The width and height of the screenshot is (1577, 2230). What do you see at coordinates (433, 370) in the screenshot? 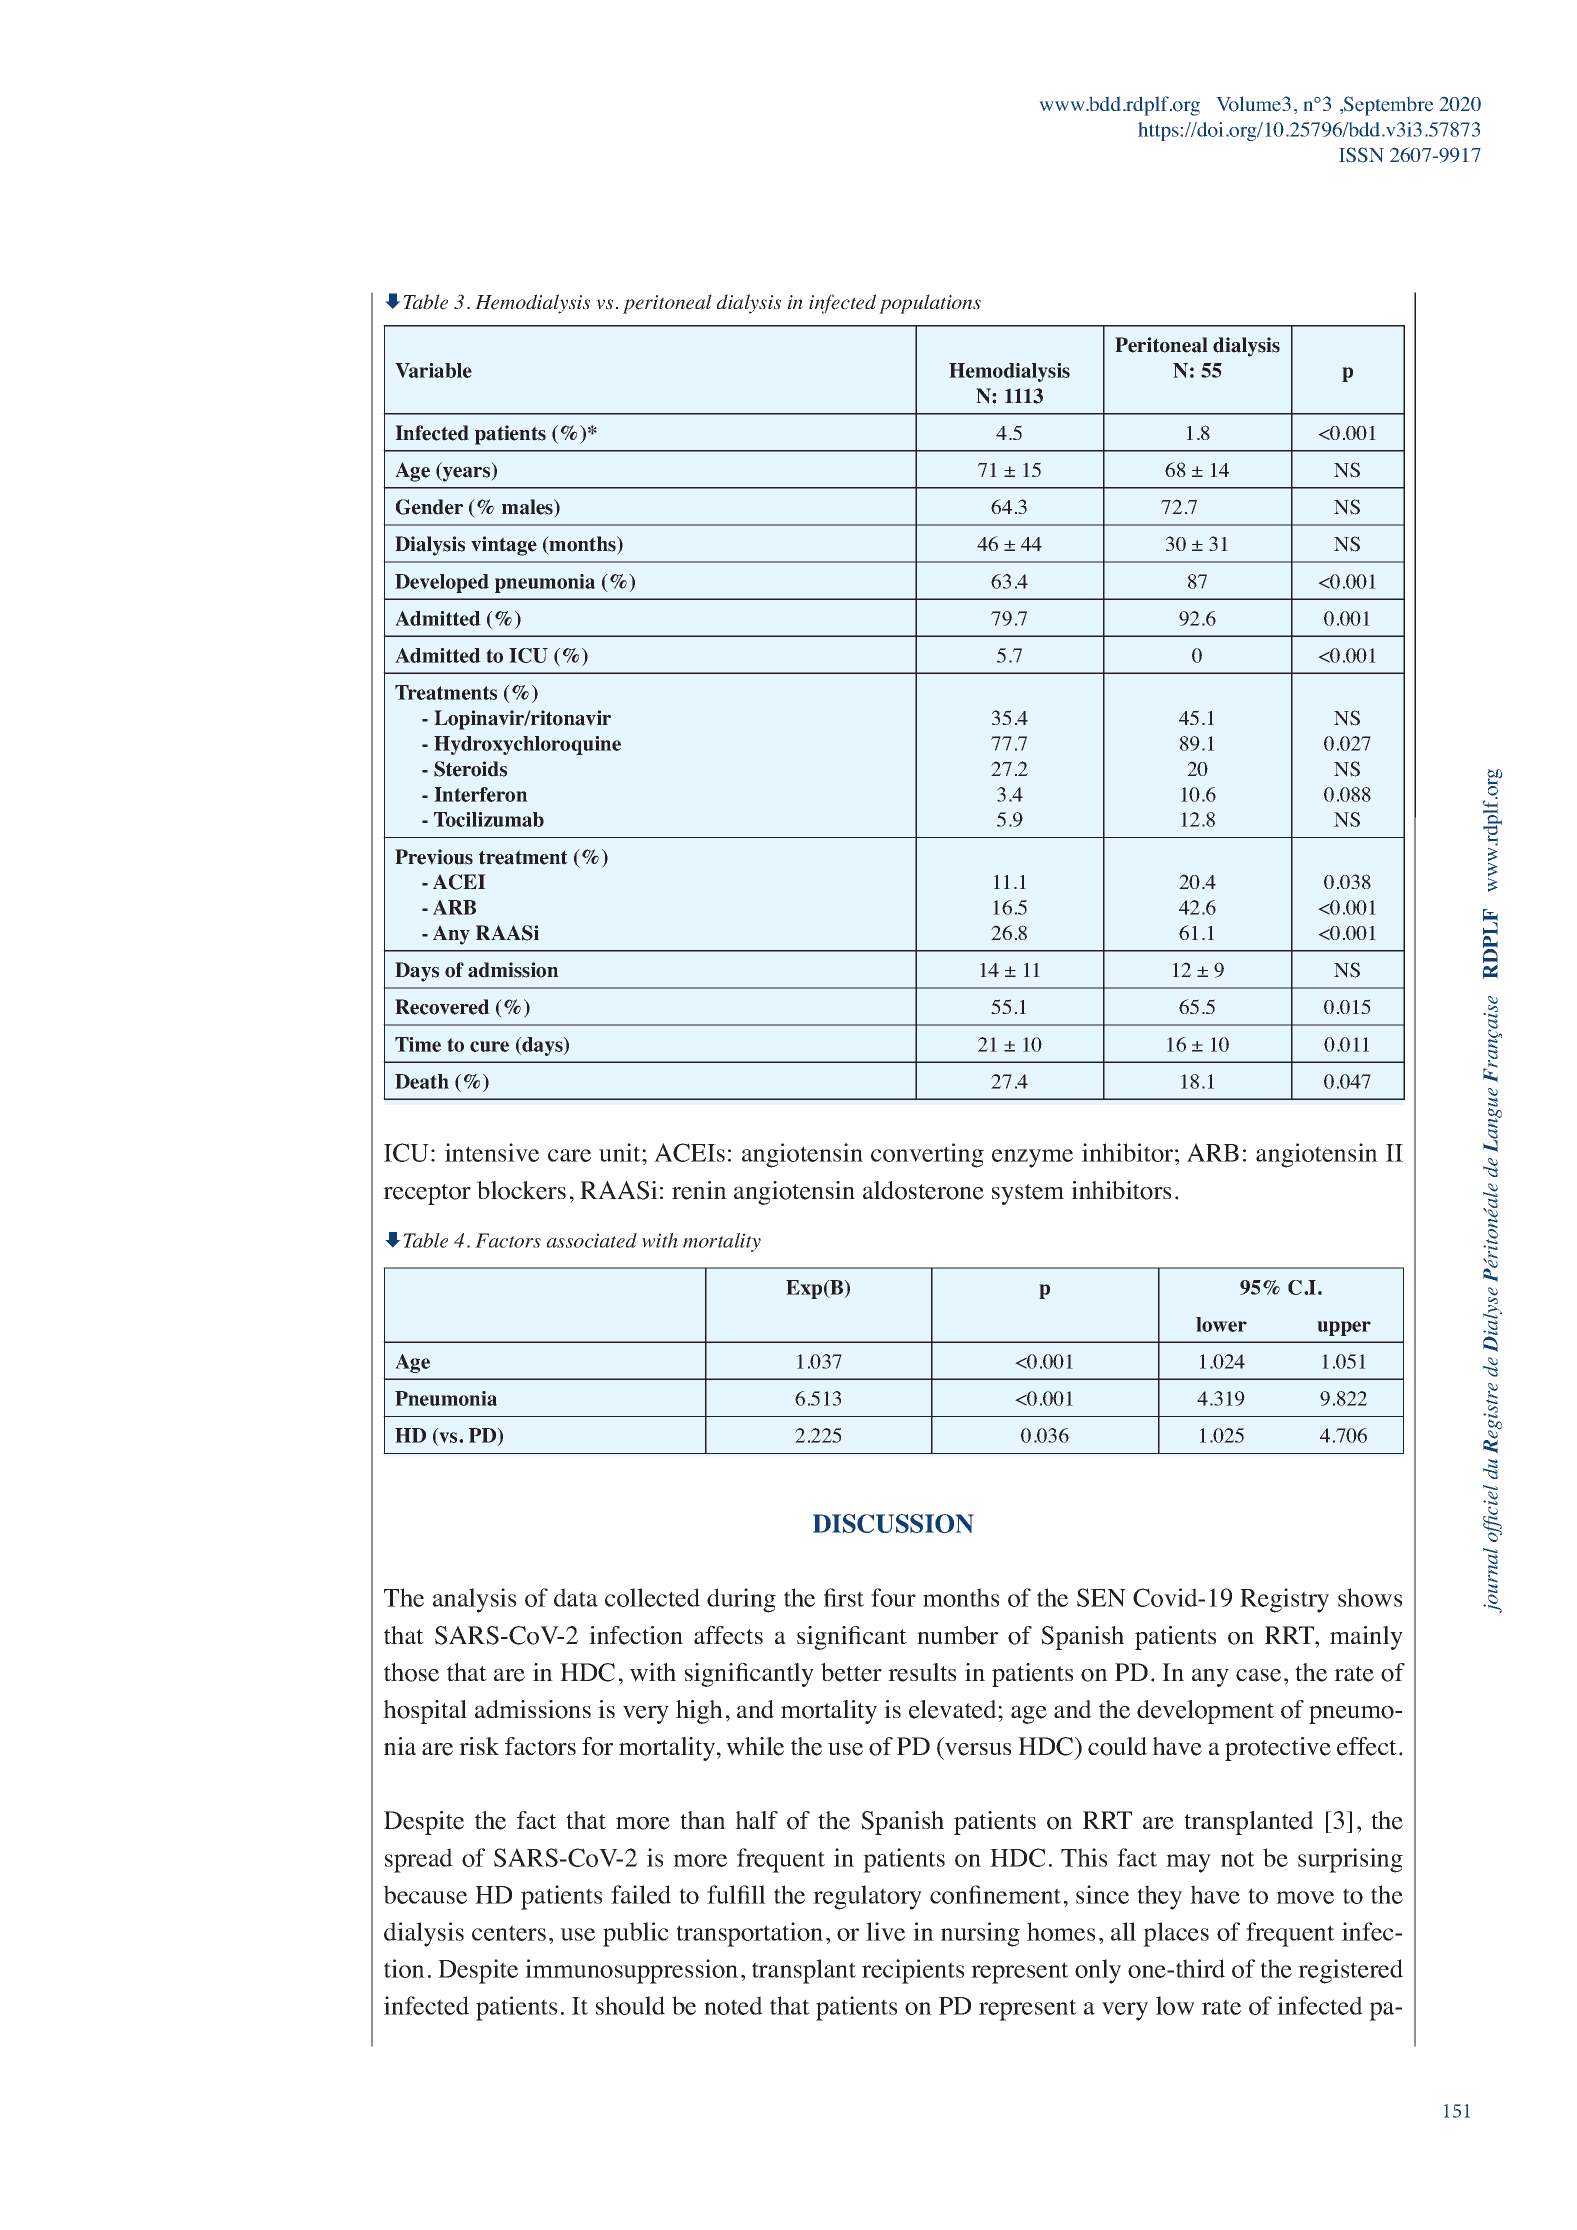
I see `Variable` at bounding box center [433, 370].
